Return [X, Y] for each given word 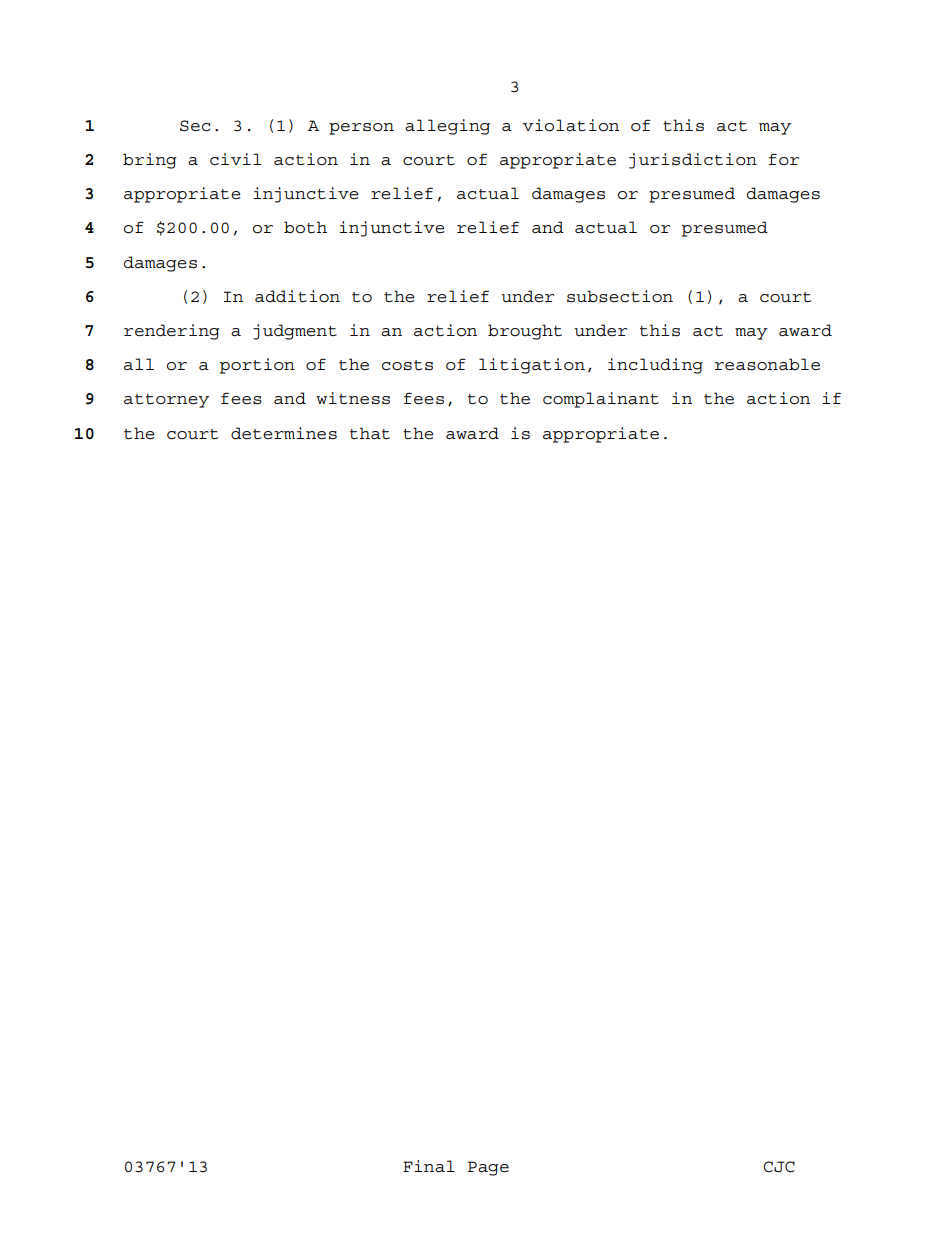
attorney [166, 401]
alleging [447, 127]
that [370, 433]
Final [429, 1166]
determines [284, 433]
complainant [601, 400]
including [655, 366]
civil [235, 159]
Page [488, 1168]
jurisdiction [693, 161]
